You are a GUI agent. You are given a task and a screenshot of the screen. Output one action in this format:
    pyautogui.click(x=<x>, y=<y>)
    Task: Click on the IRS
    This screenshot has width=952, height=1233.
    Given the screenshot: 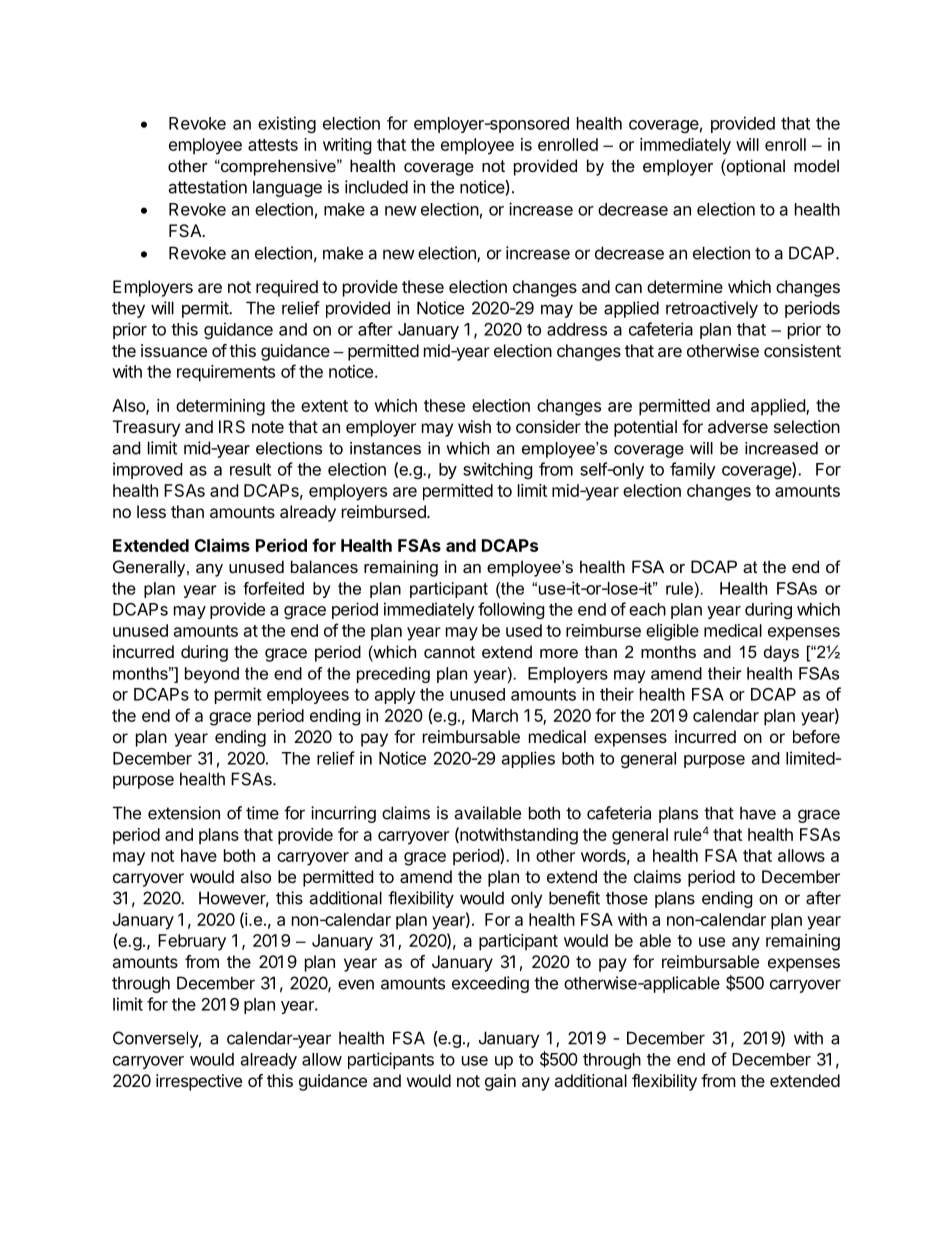 What is the action you would take?
    pyautogui.click(x=232, y=426)
